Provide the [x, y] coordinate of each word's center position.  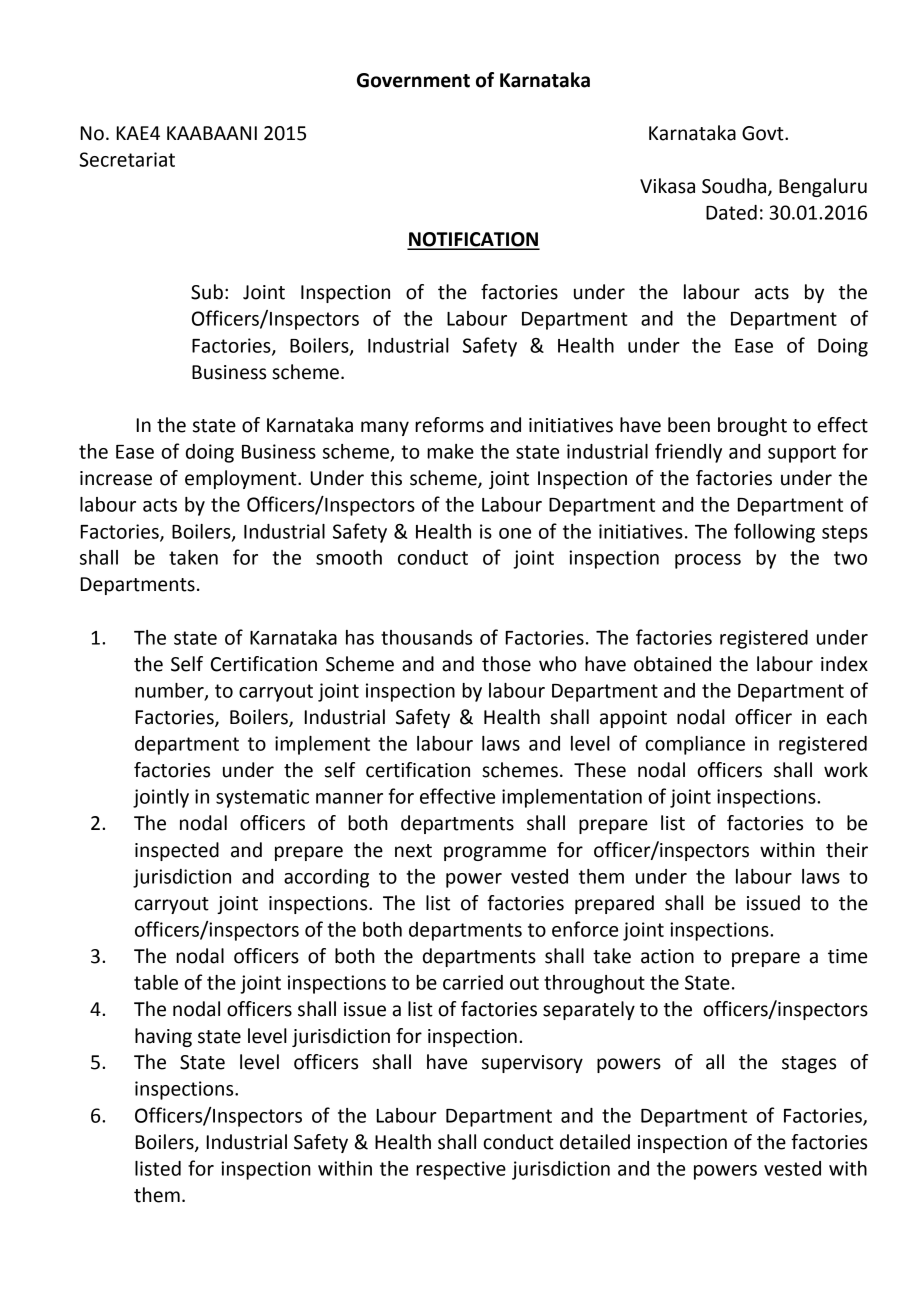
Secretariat [127, 159]
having [163, 1037]
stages [809, 1064]
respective [461, 1170]
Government [413, 80]
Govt [764, 133]
